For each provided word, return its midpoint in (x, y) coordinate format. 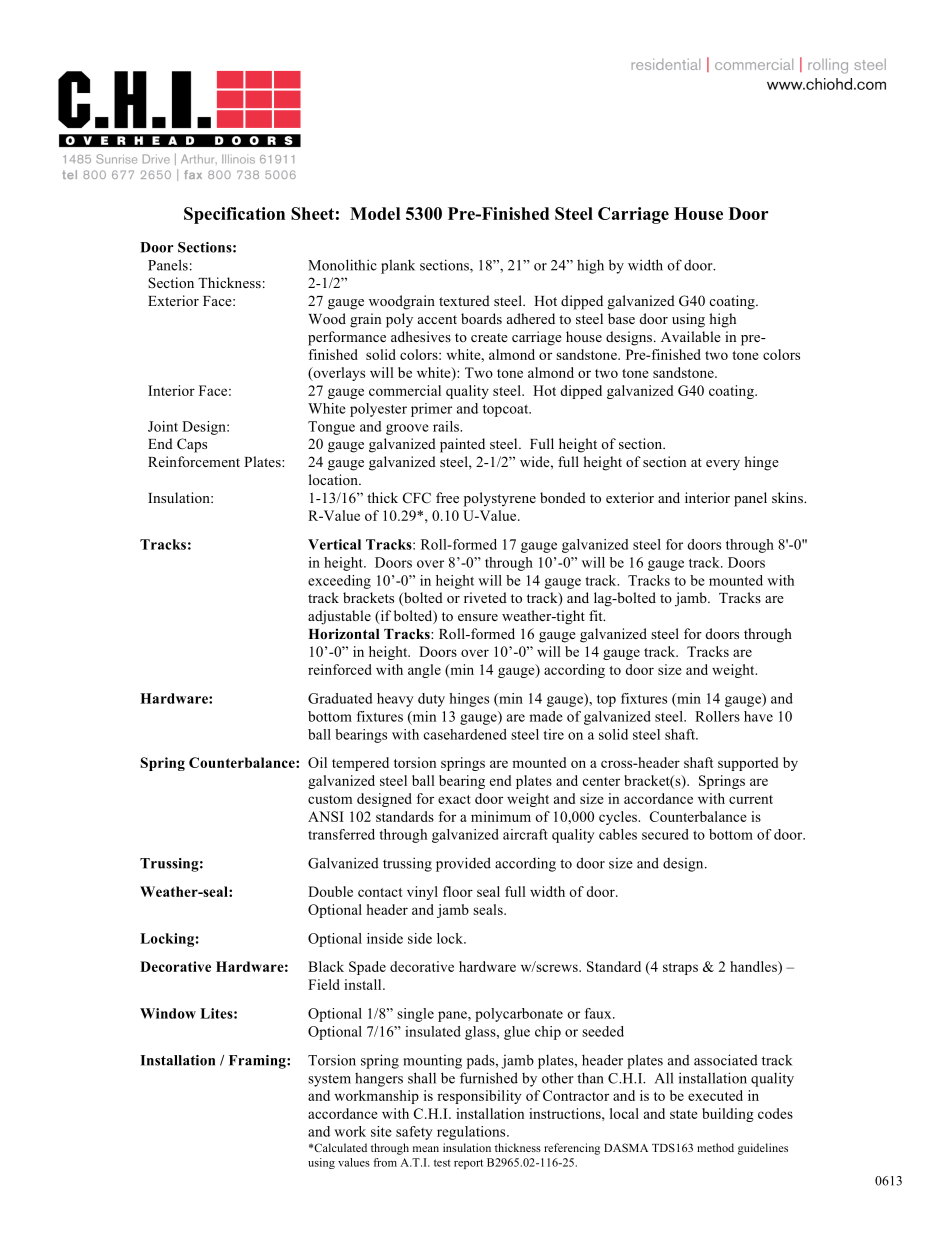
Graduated (340, 698)
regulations (472, 1133)
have (758, 716)
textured (464, 300)
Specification (234, 215)
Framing (258, 1062)
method (715, 1147)
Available (691, 336)
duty (431, 700)
